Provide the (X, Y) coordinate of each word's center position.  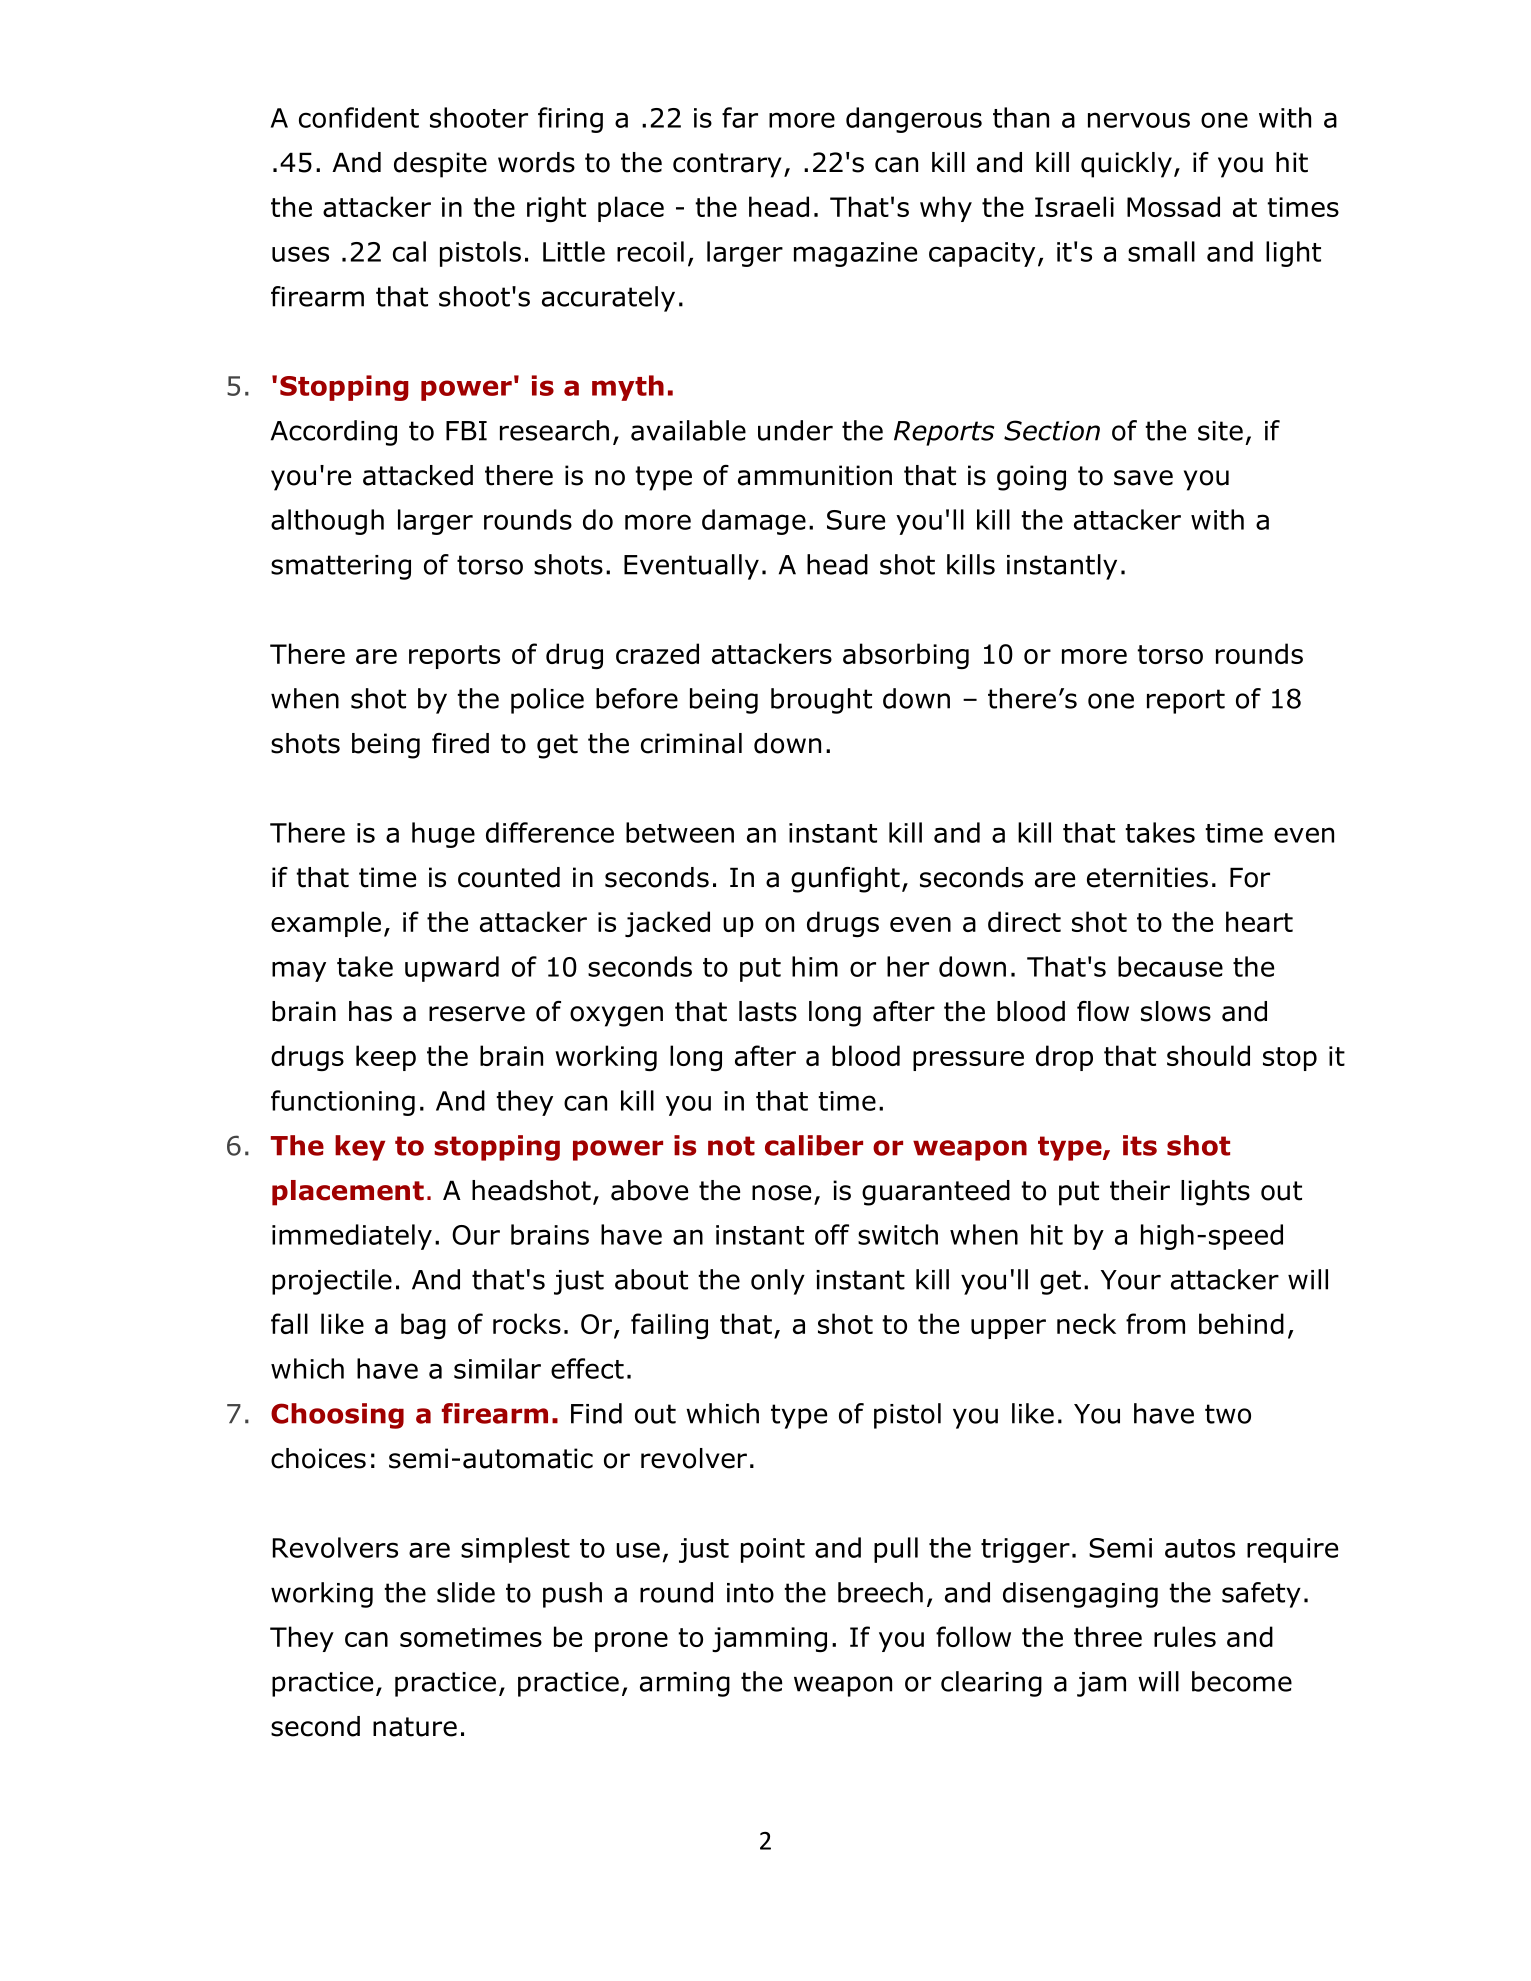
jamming (769, 1639)
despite (440, 165)
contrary (727, 165)
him (815, 966)
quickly (1126, 165)
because (1170, 966)
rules (1185, 1636)
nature (415, 1727)
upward (452, 969)
